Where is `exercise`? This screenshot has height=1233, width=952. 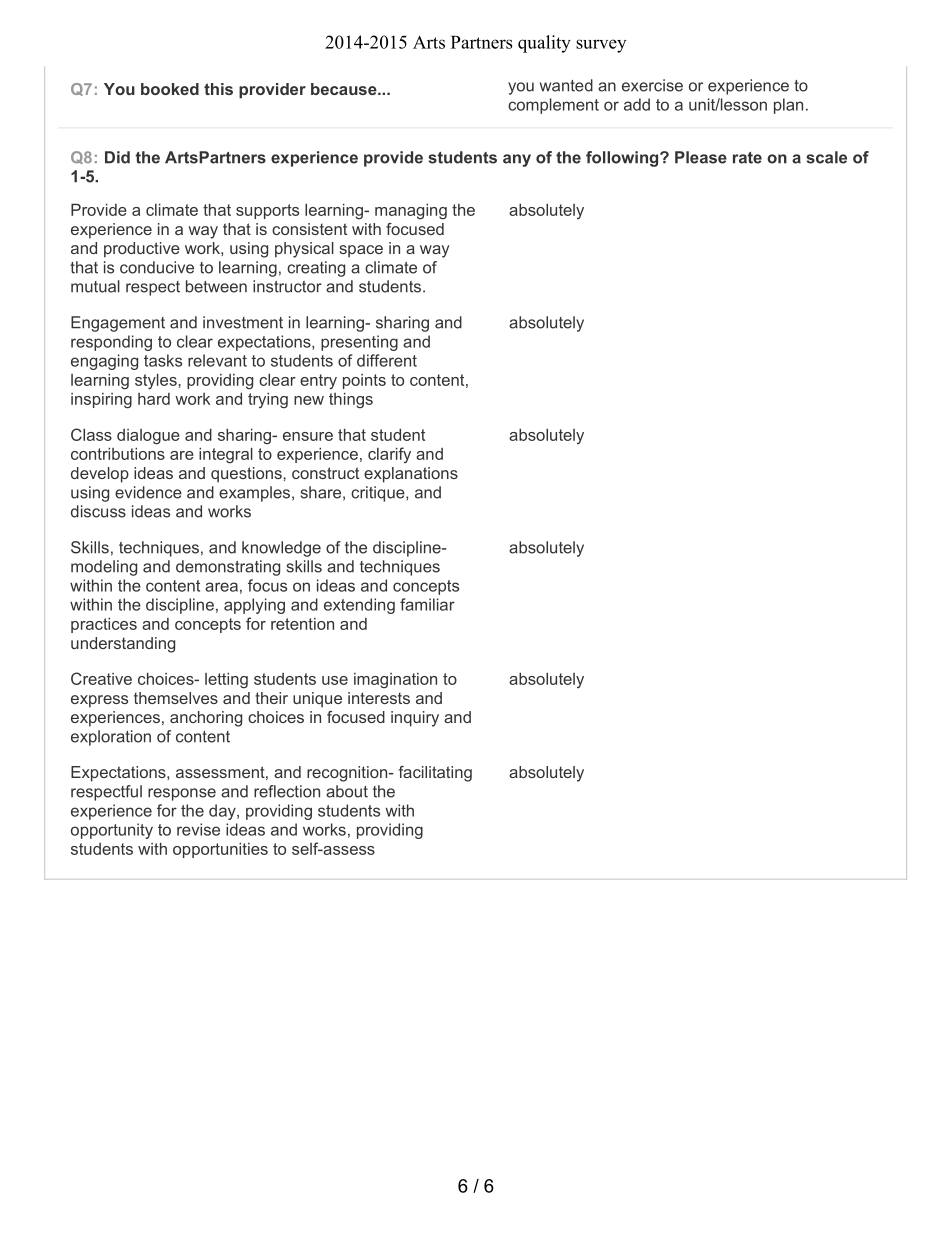 exercise is located at coordinates (652, 85).
